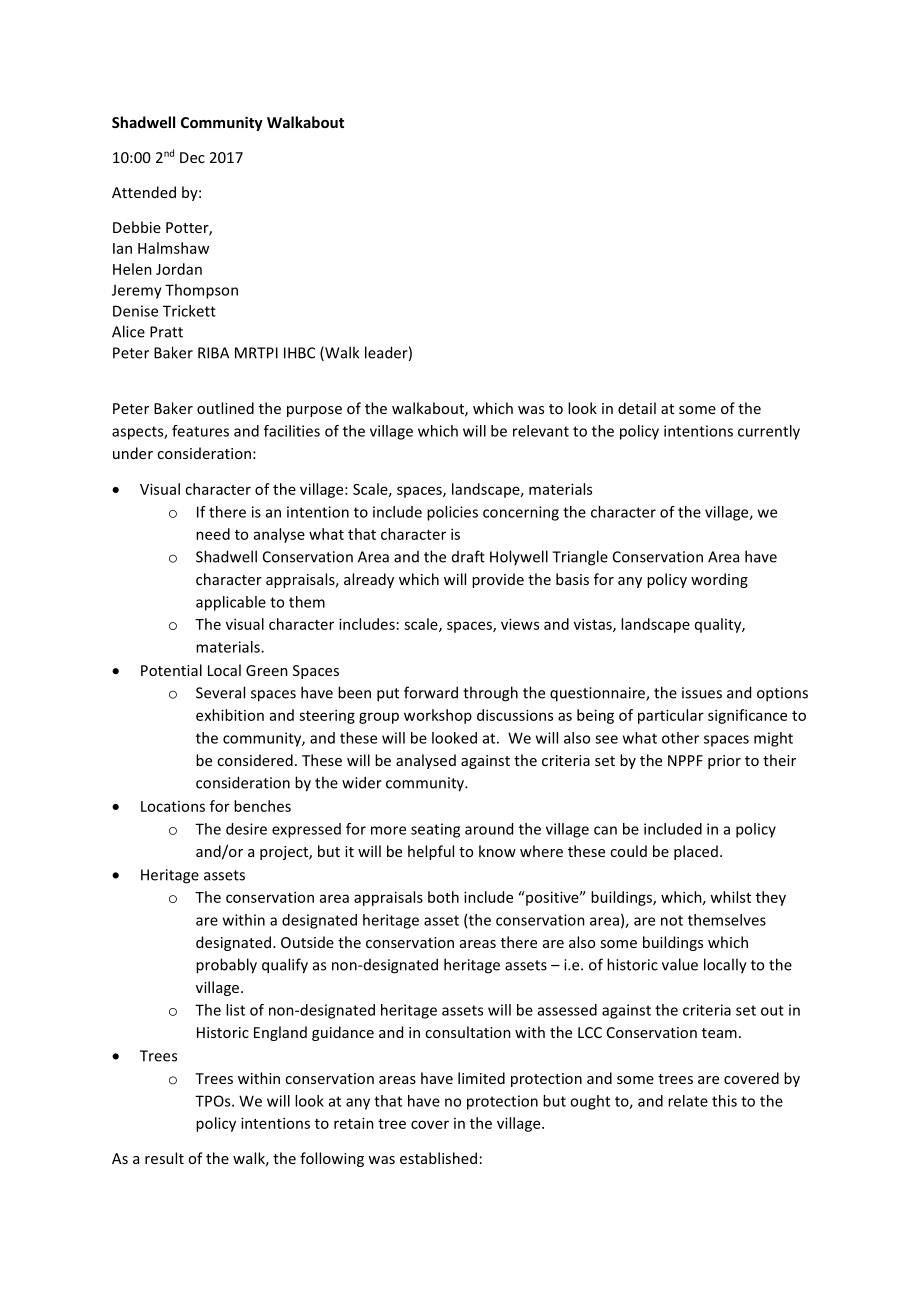 Image resolution: width=924 pixels, height=1308 pixels. I want to click on policies, so click(452, 513).
